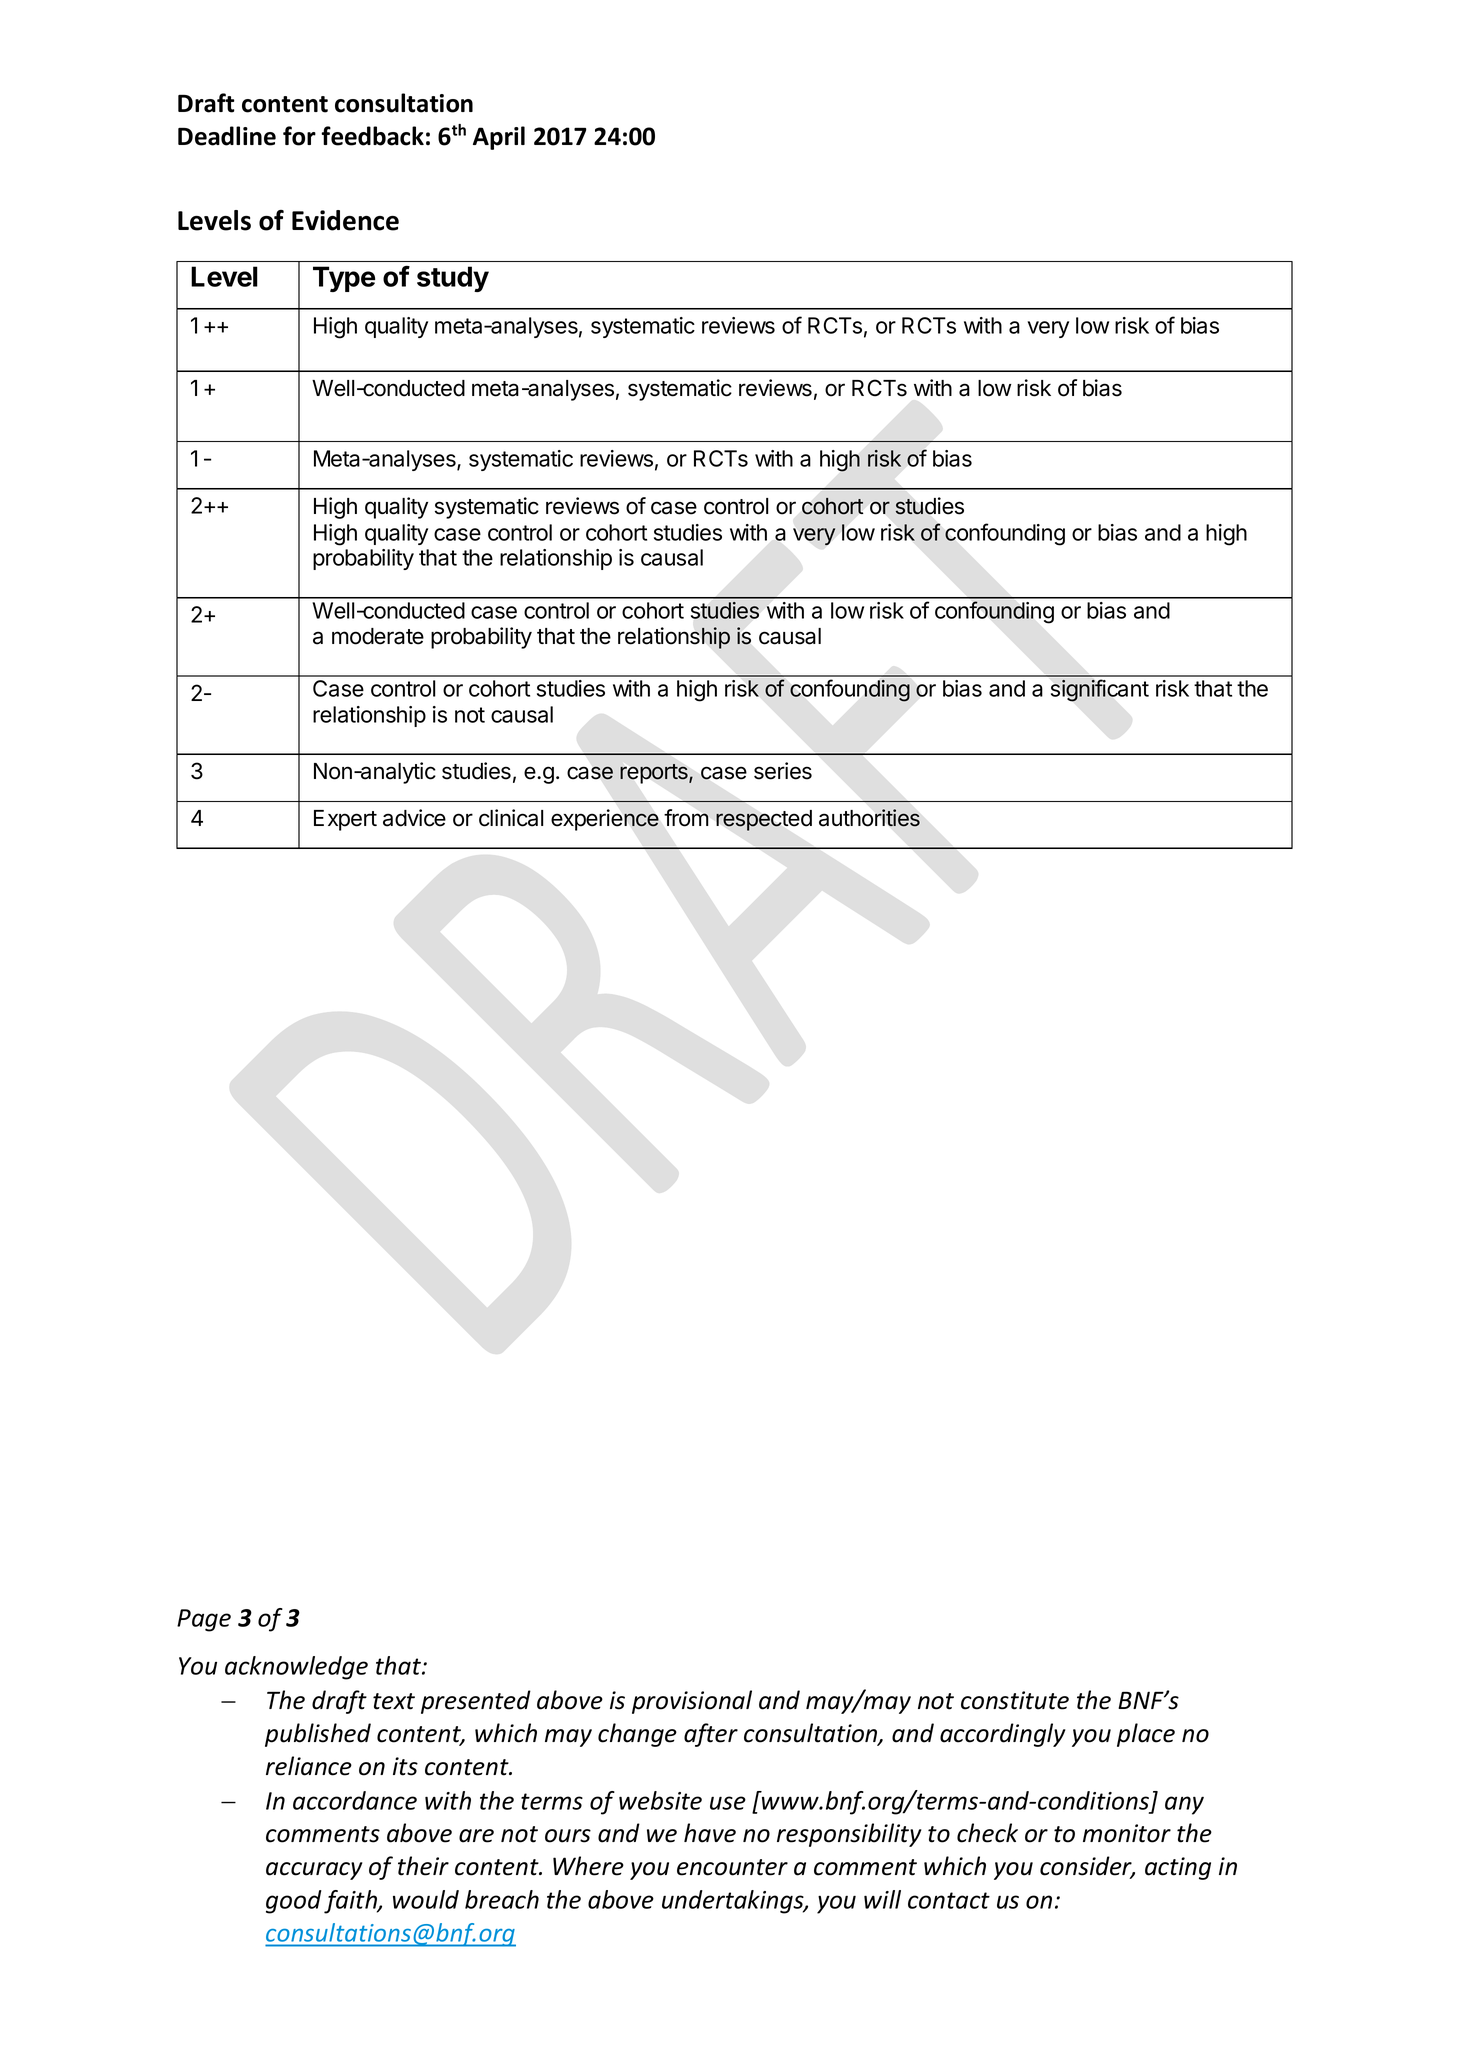 This page has width=1463, height=2069. Describe the element at coordinates (869, 818) in the page. I see `authorities` at that location.
